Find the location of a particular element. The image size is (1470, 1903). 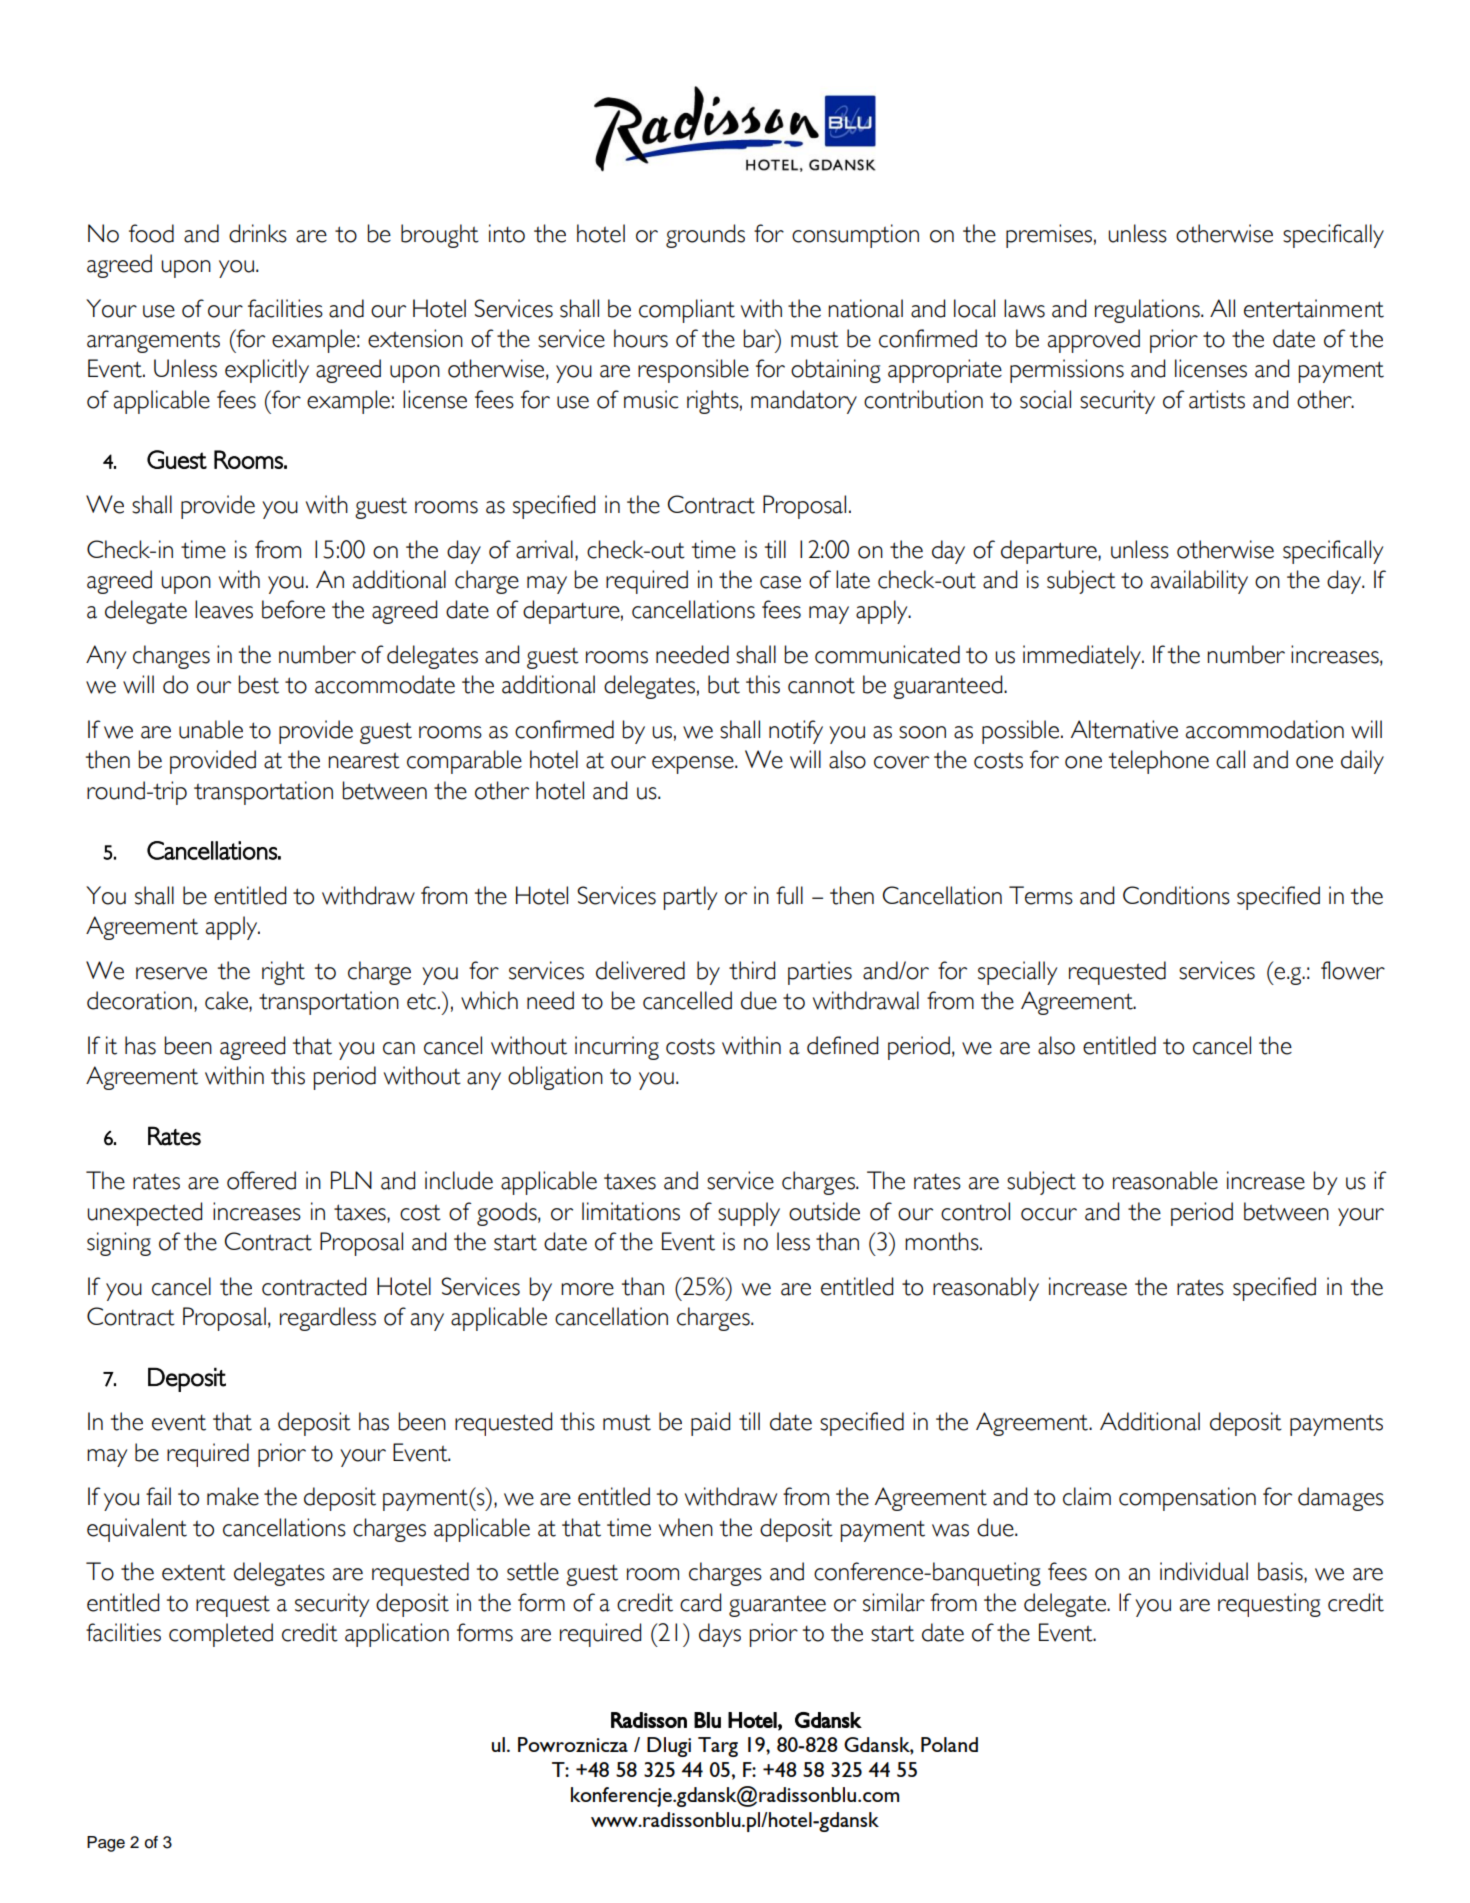

individual is located at coordinates (1204, 1571).
